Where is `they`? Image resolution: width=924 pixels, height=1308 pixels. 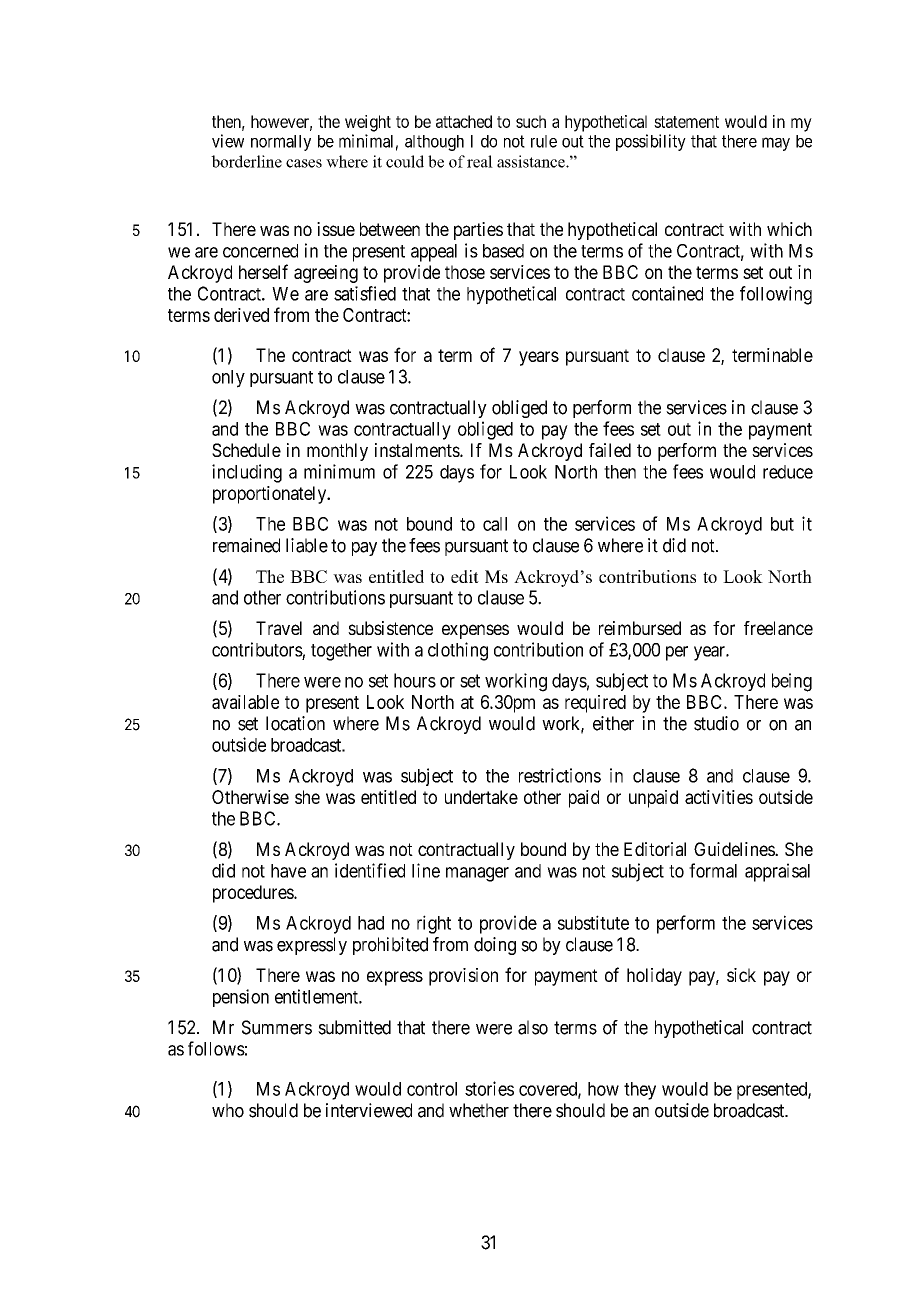
they is located at coordinates (640, 1091).
